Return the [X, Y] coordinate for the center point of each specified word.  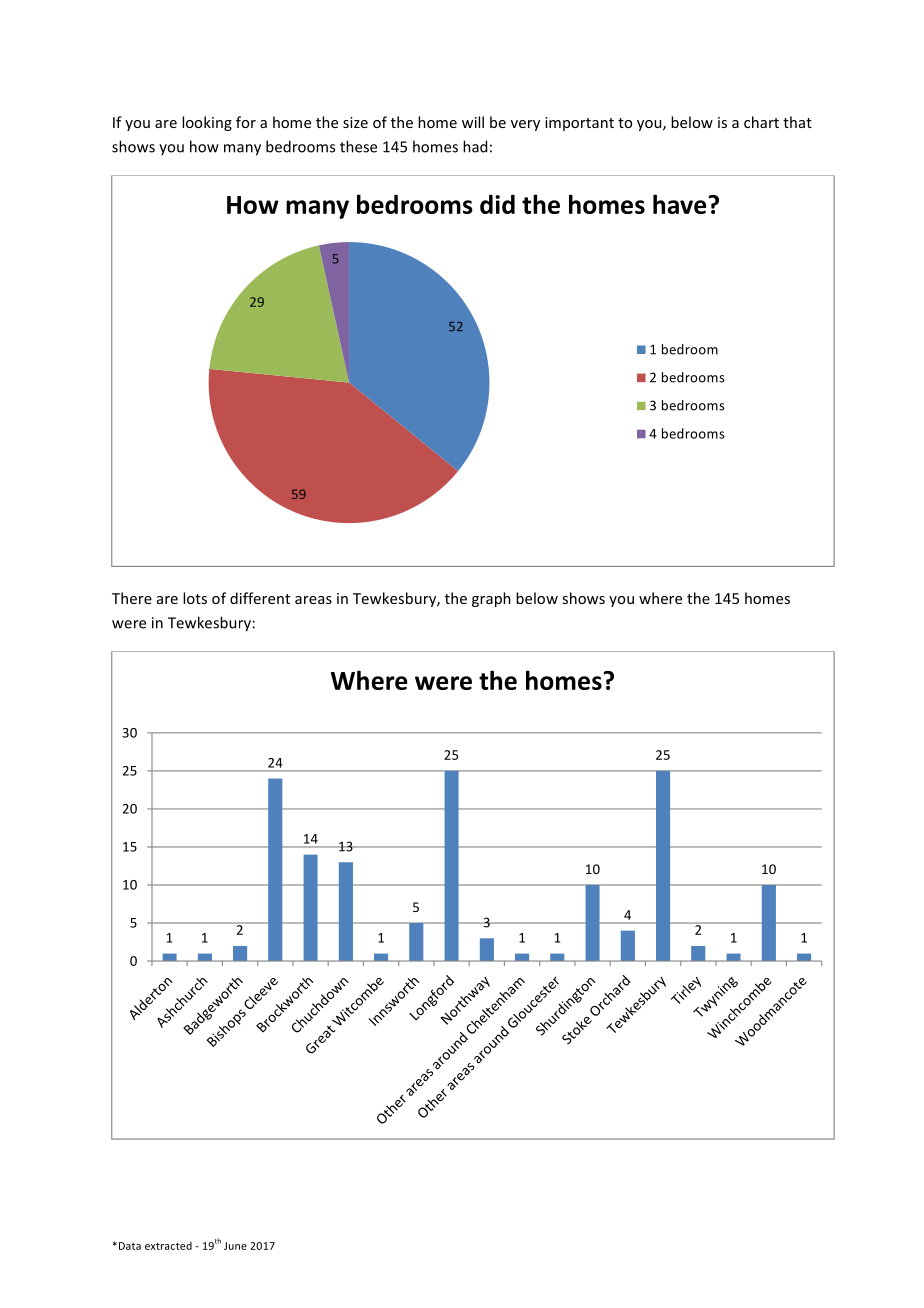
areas [313, 600]
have [680, 204]
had [475, 146]
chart [761, 122]
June [235, 1246]
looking [207, 123]
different [260, 598]
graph [491, 599]
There [132, 598]
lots [195, 598]
